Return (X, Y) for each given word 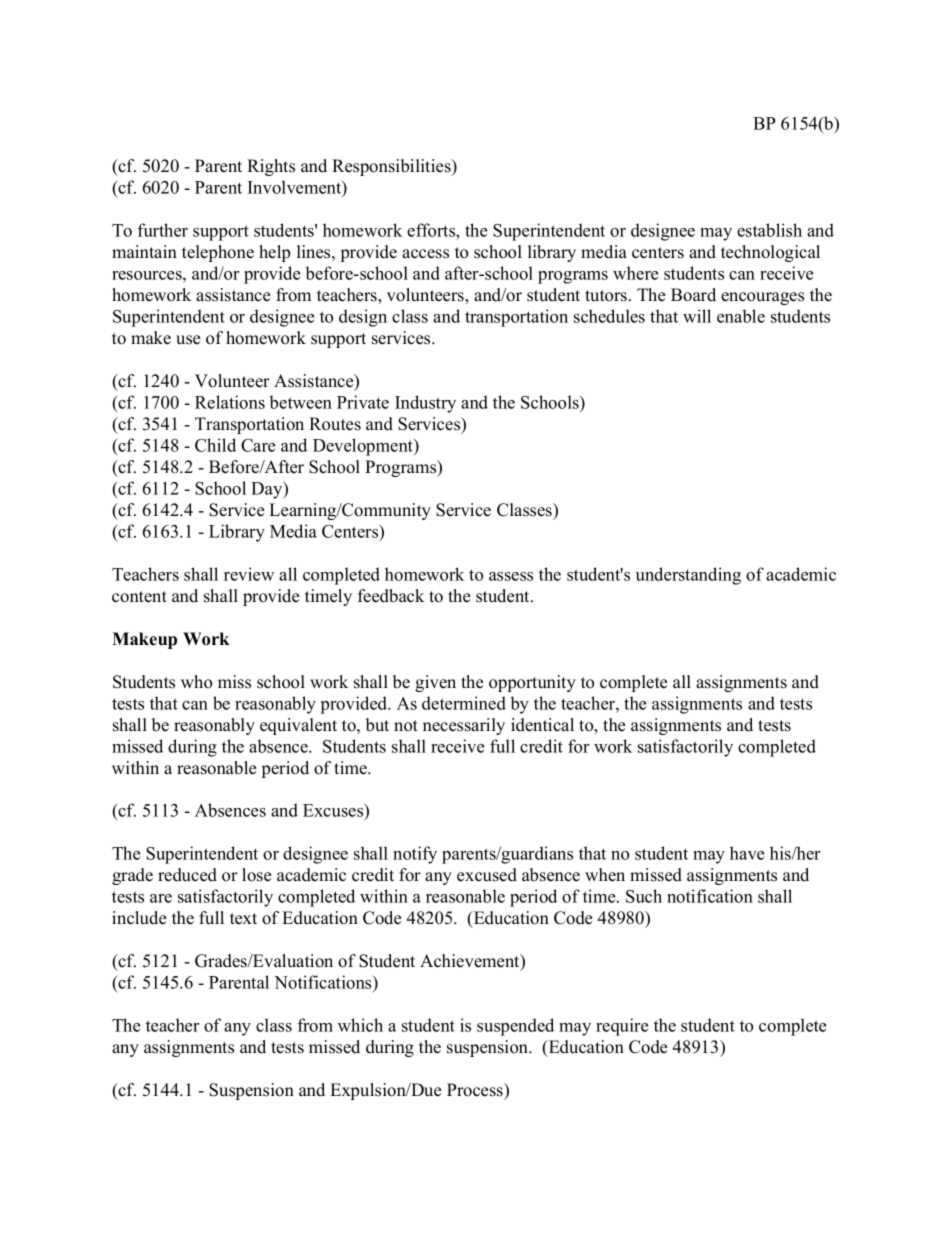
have (747, 853)
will (697, 316)
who (196, 682)
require (622, 1027)
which (360, 1025)
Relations (230, 402)
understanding (688, 576)
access (425, 254)
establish (769, 230)
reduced (187, 875)
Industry (425, 404)
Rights (271, 167)
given (435, 683)
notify (415, 855)
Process (476, 1091)
